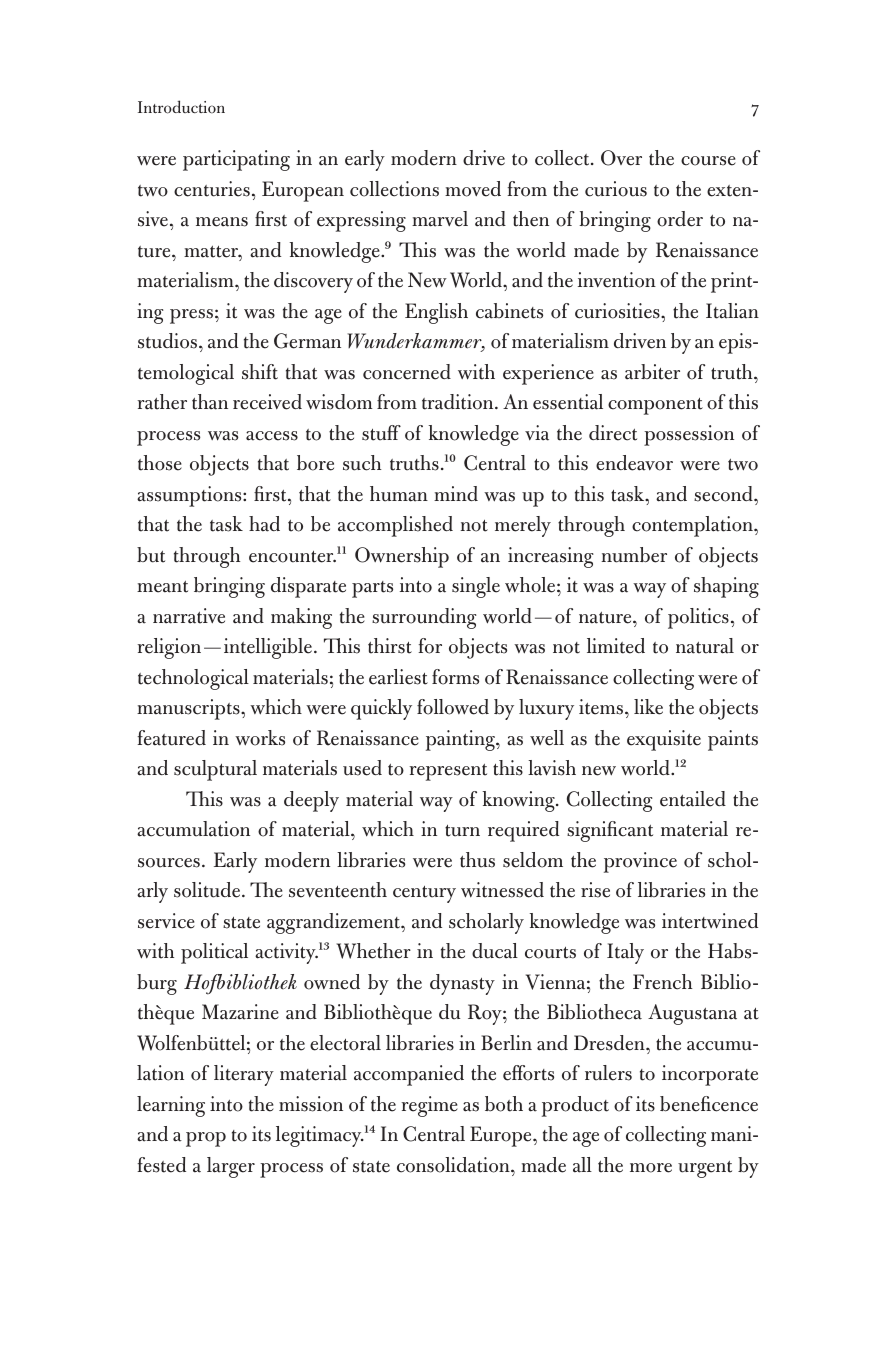  What do you see at coordinates (680, 219) in the screenshot?
I see `order` at bounding box center [680, 219].
